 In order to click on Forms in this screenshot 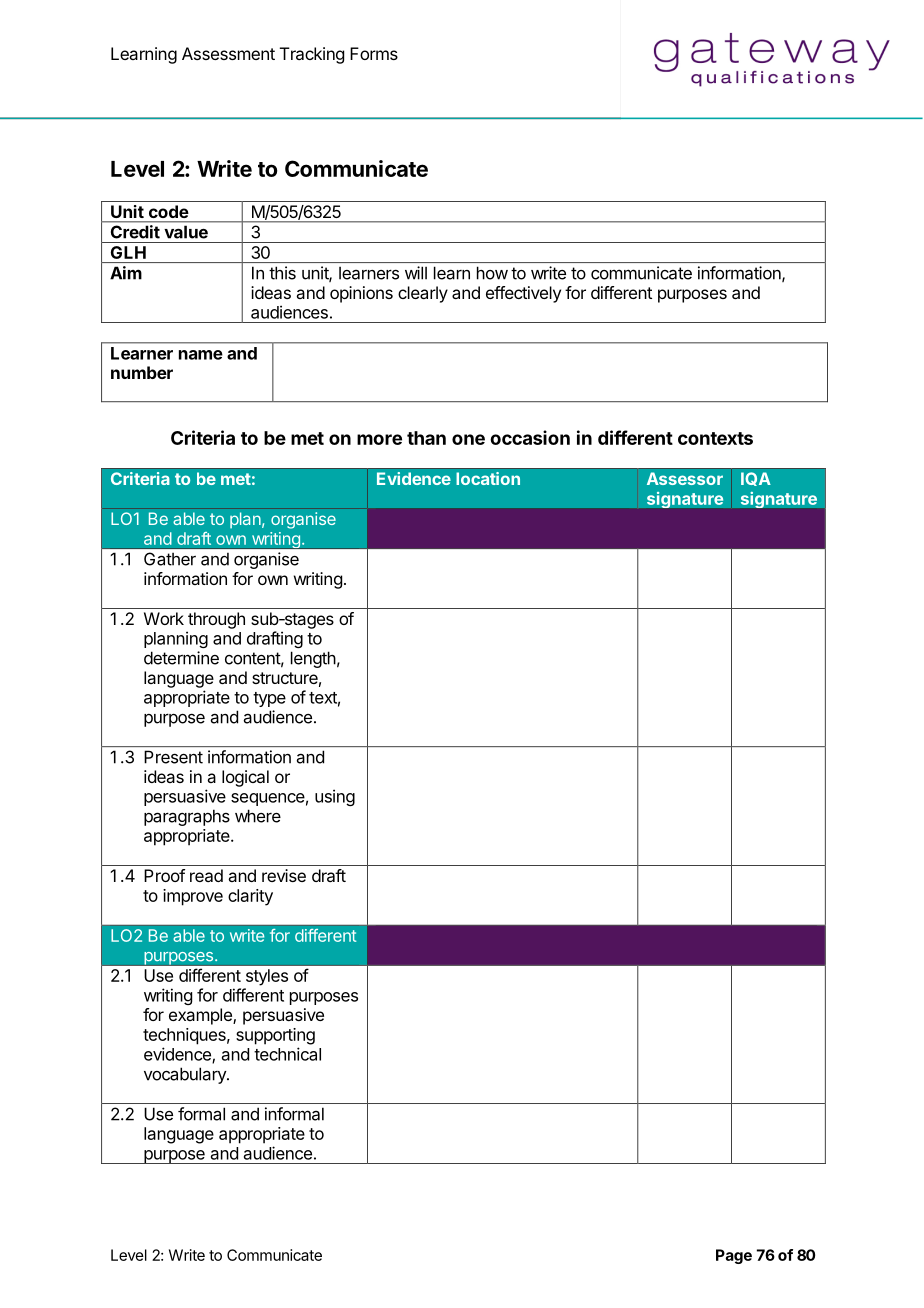, I will do `click(374, 53)`.
